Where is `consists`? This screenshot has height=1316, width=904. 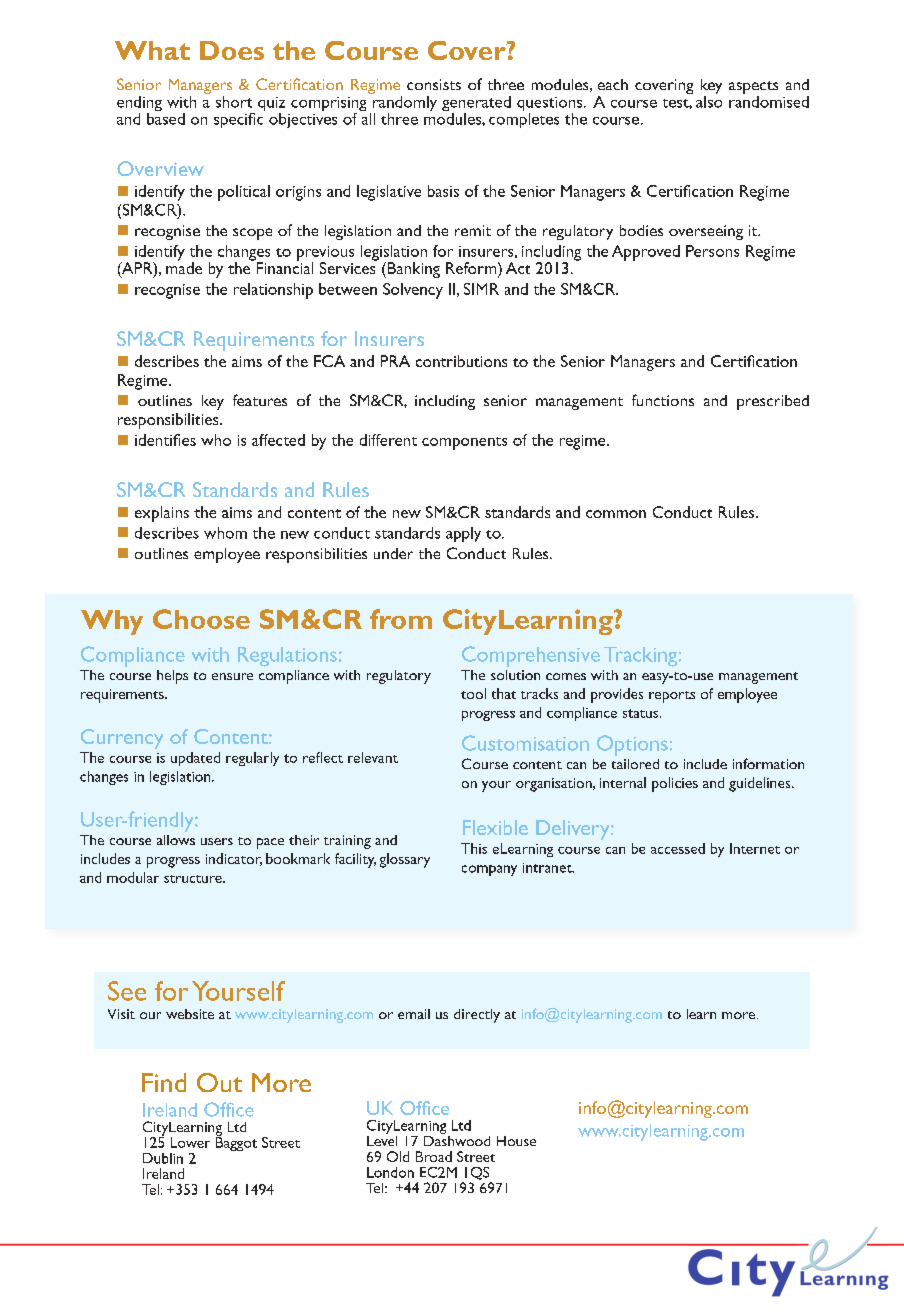 consists is located at coordinates (434, 84).
